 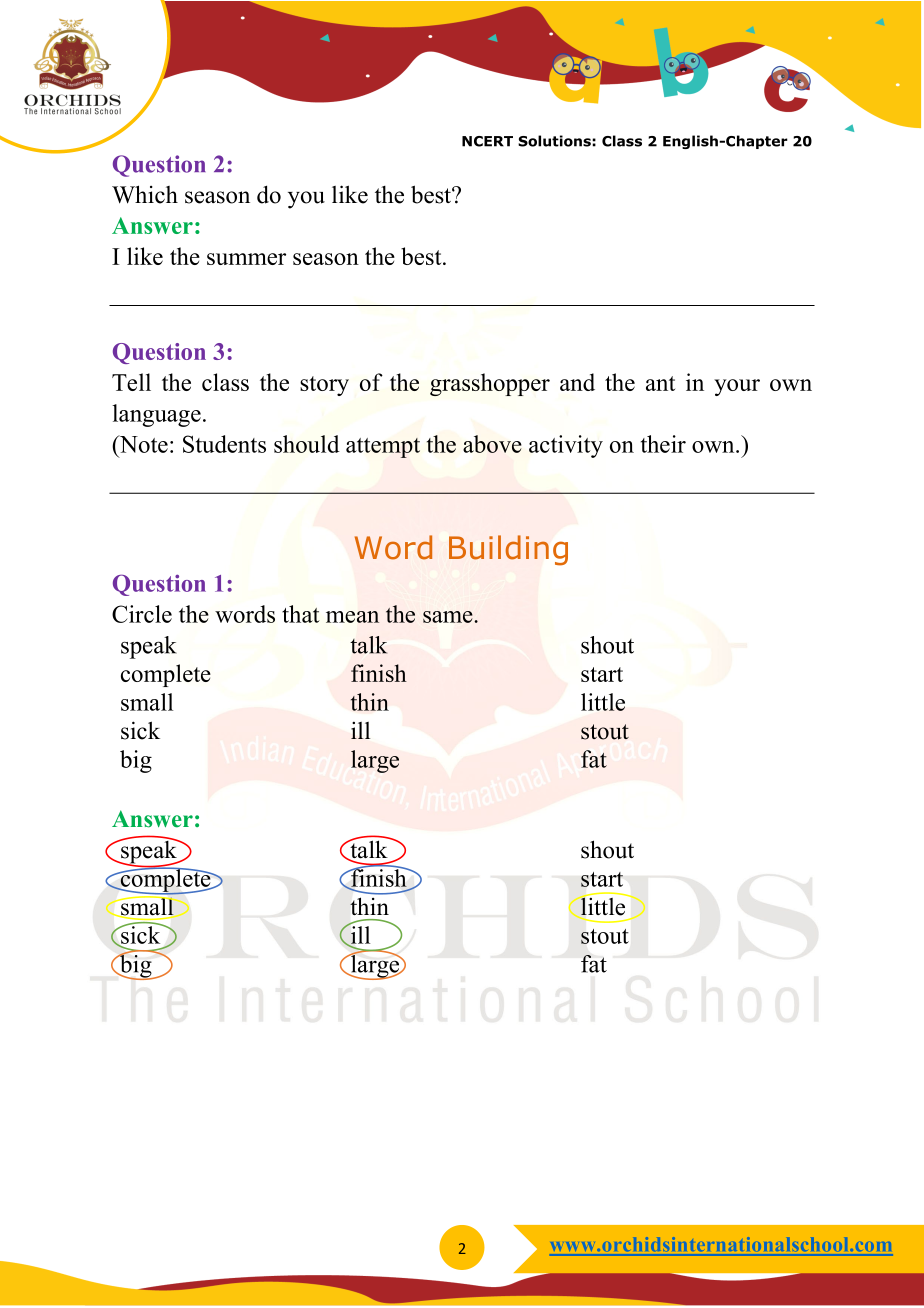 What do you see at coordinates (145, 194) in the image?
I see `Which` at bounding box center [145, 194].
